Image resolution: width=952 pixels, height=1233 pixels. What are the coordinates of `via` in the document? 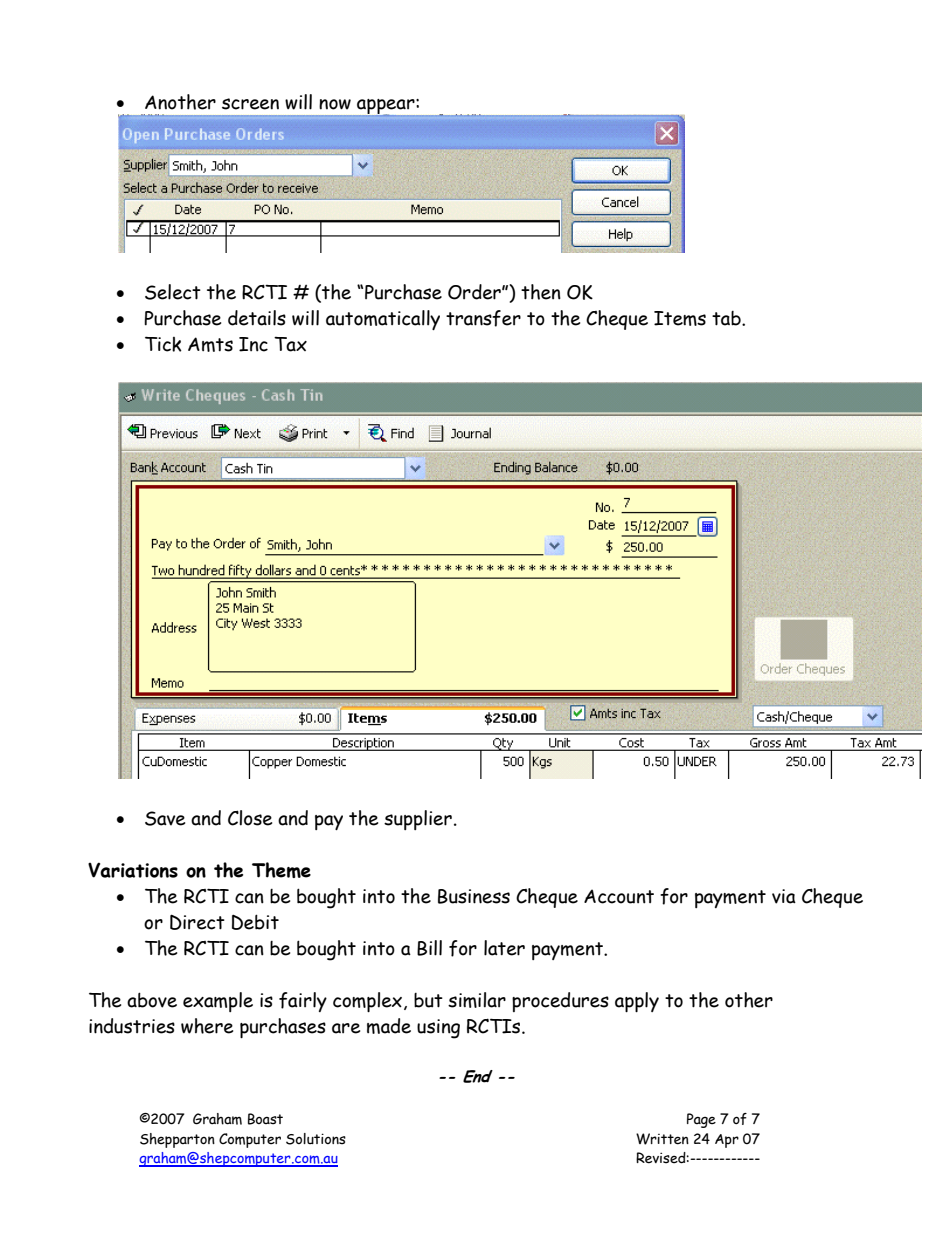 It's located at (784, 896).
